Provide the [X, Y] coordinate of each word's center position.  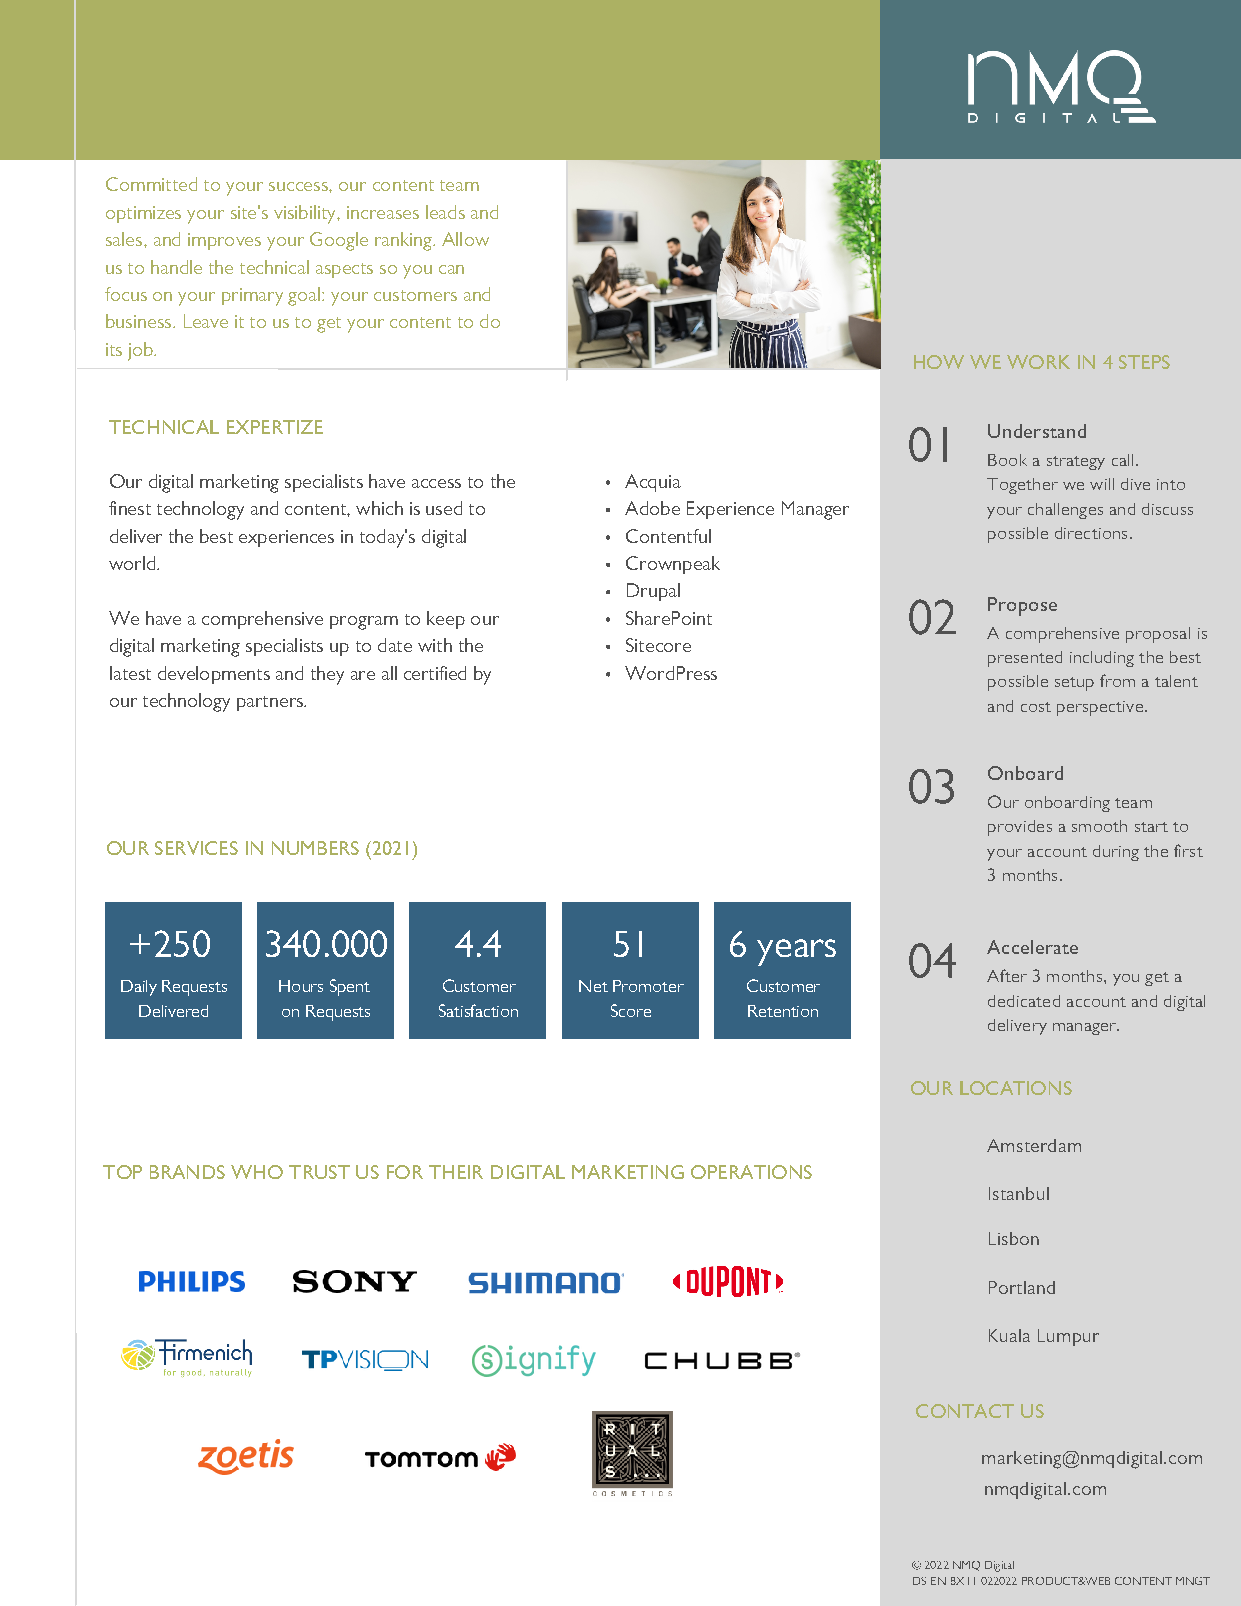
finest [130, 508]
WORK [1038, 362]
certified [435, 673]
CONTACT [965, 1411]
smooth [1099, 826]
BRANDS [187, 1172]
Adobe [652, 508]
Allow [465, 239]
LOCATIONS [1016, 1088]
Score [631, 1010]
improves [224, 241]
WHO [257, 1172]
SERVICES [196, 848]
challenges [1065, 511]
